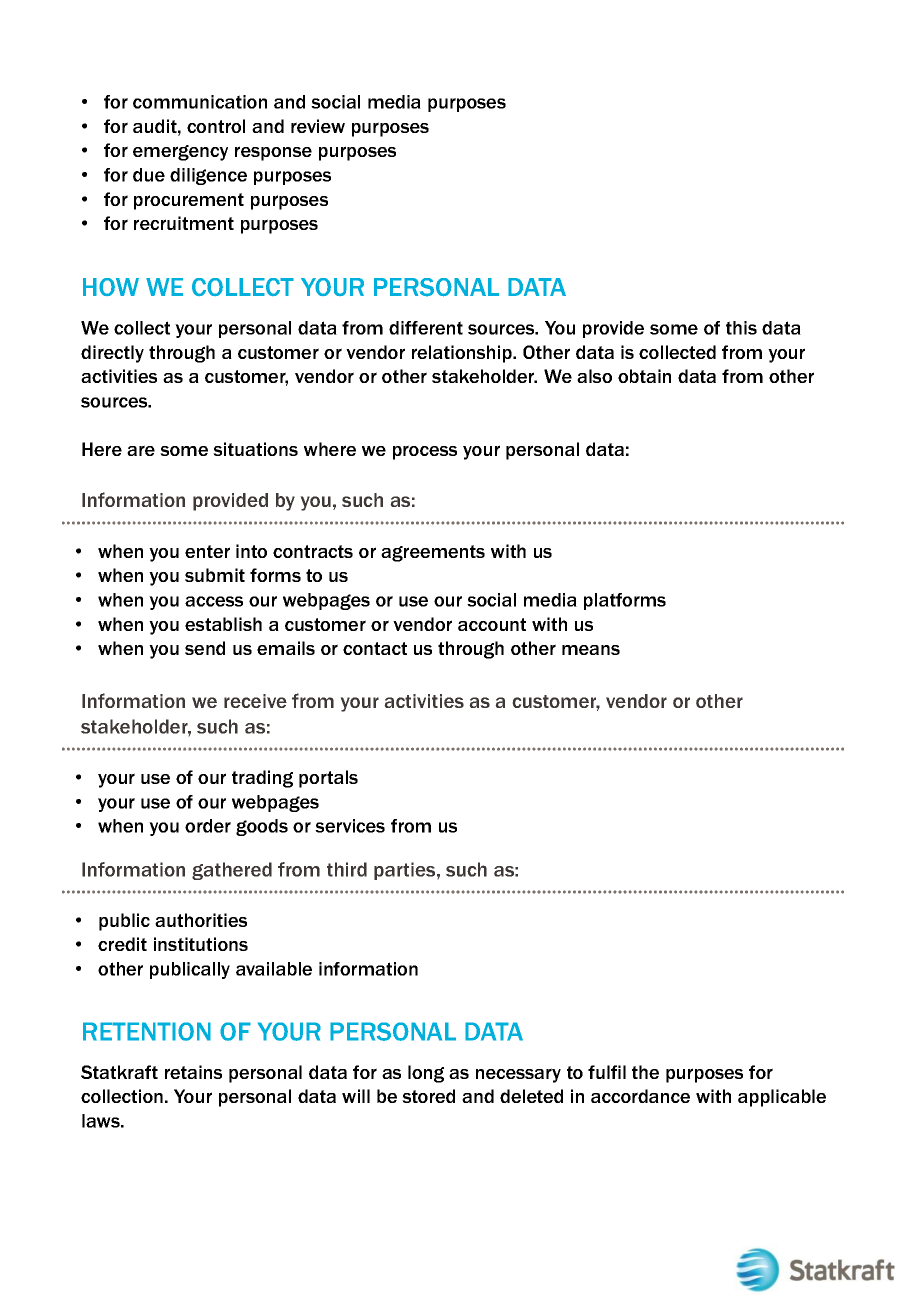 The height and width of the screenshot is (1316, 911). I want to click on retains, so click(193, 1072).
